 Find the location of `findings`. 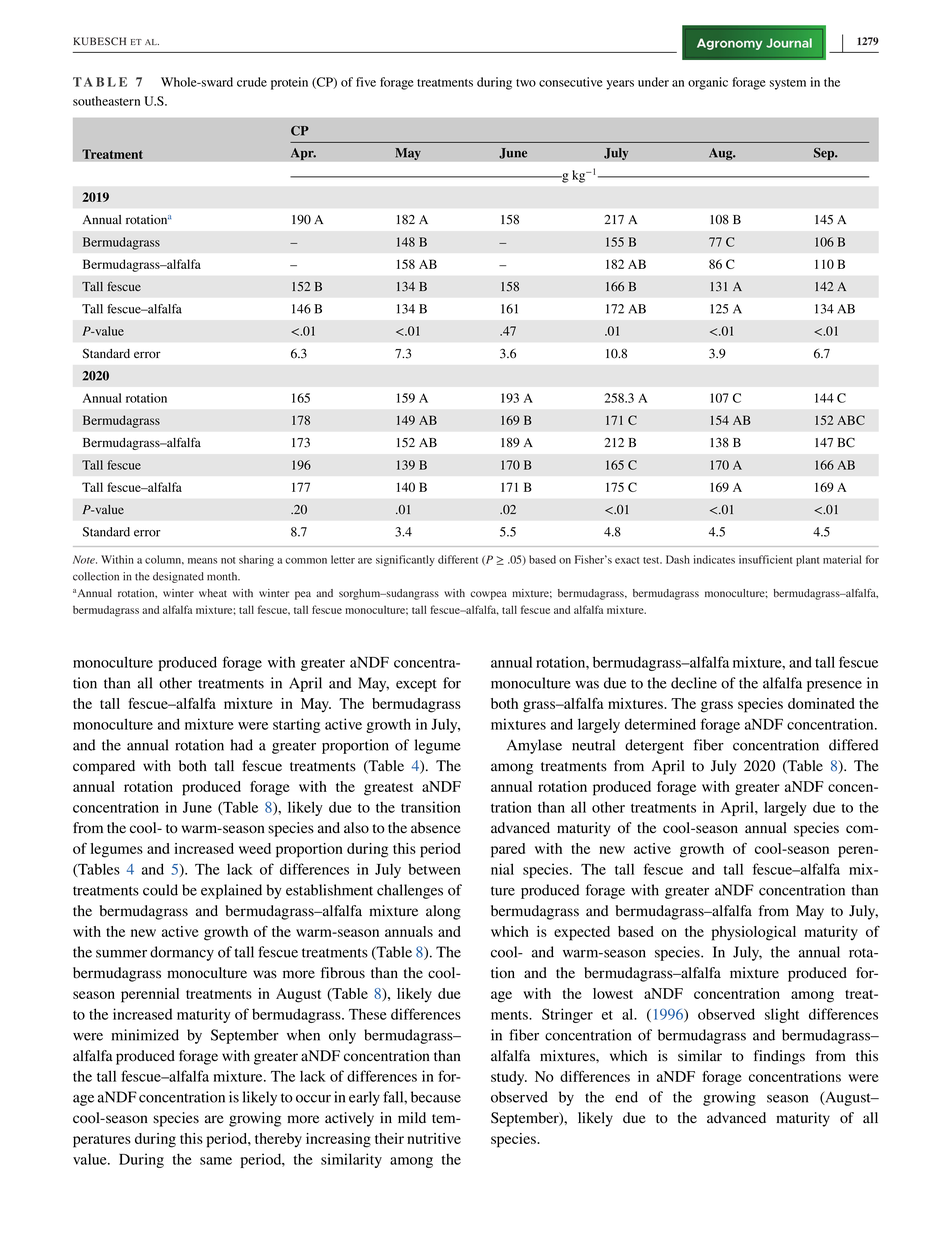

findings is located at coordinates (779, 1057).
